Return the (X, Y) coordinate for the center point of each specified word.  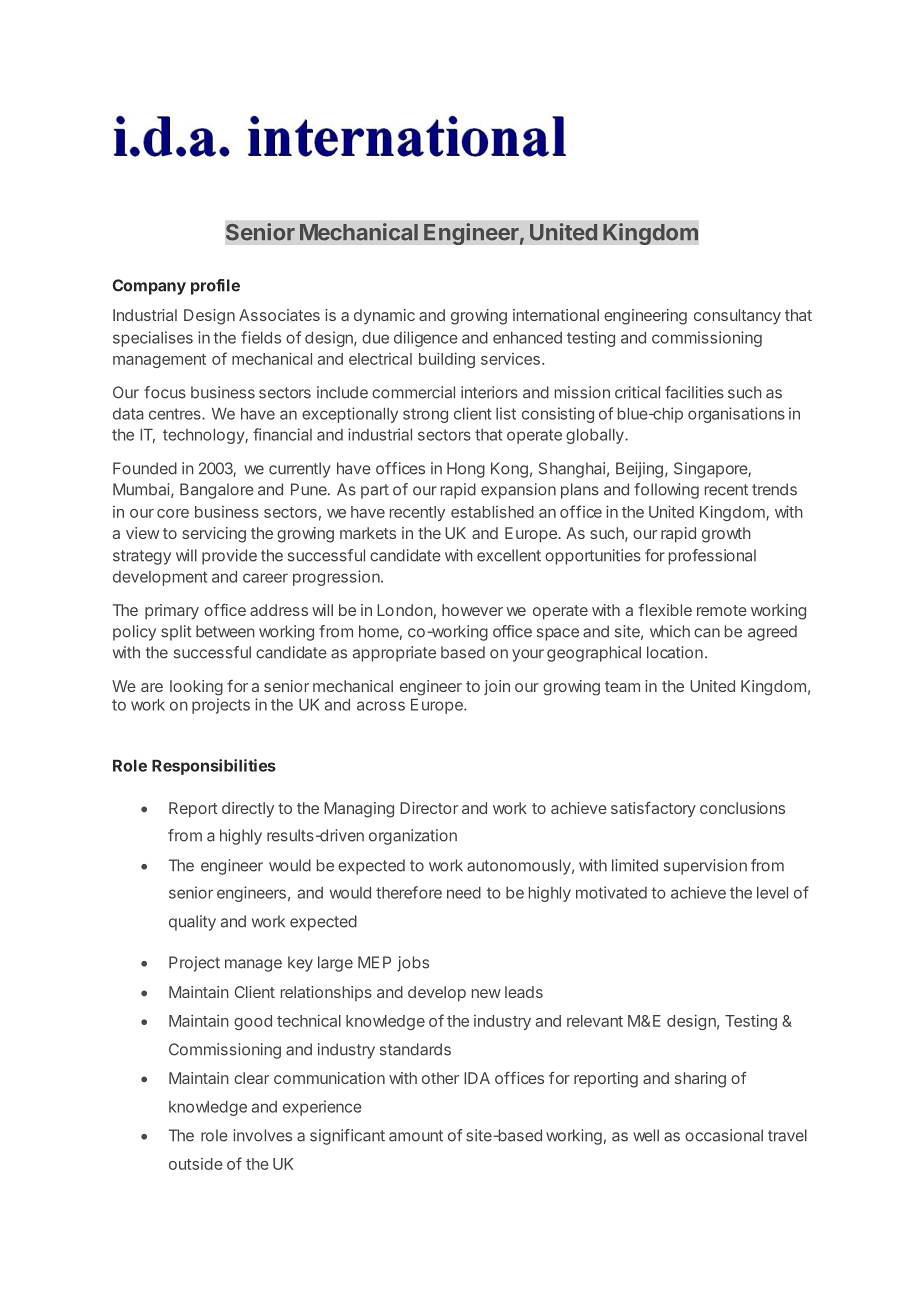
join (497, 687)
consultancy (737, 317)
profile (215, 287)
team (622, 686)
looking (196, 688)
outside (196, 1164)
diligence (426, 339)
